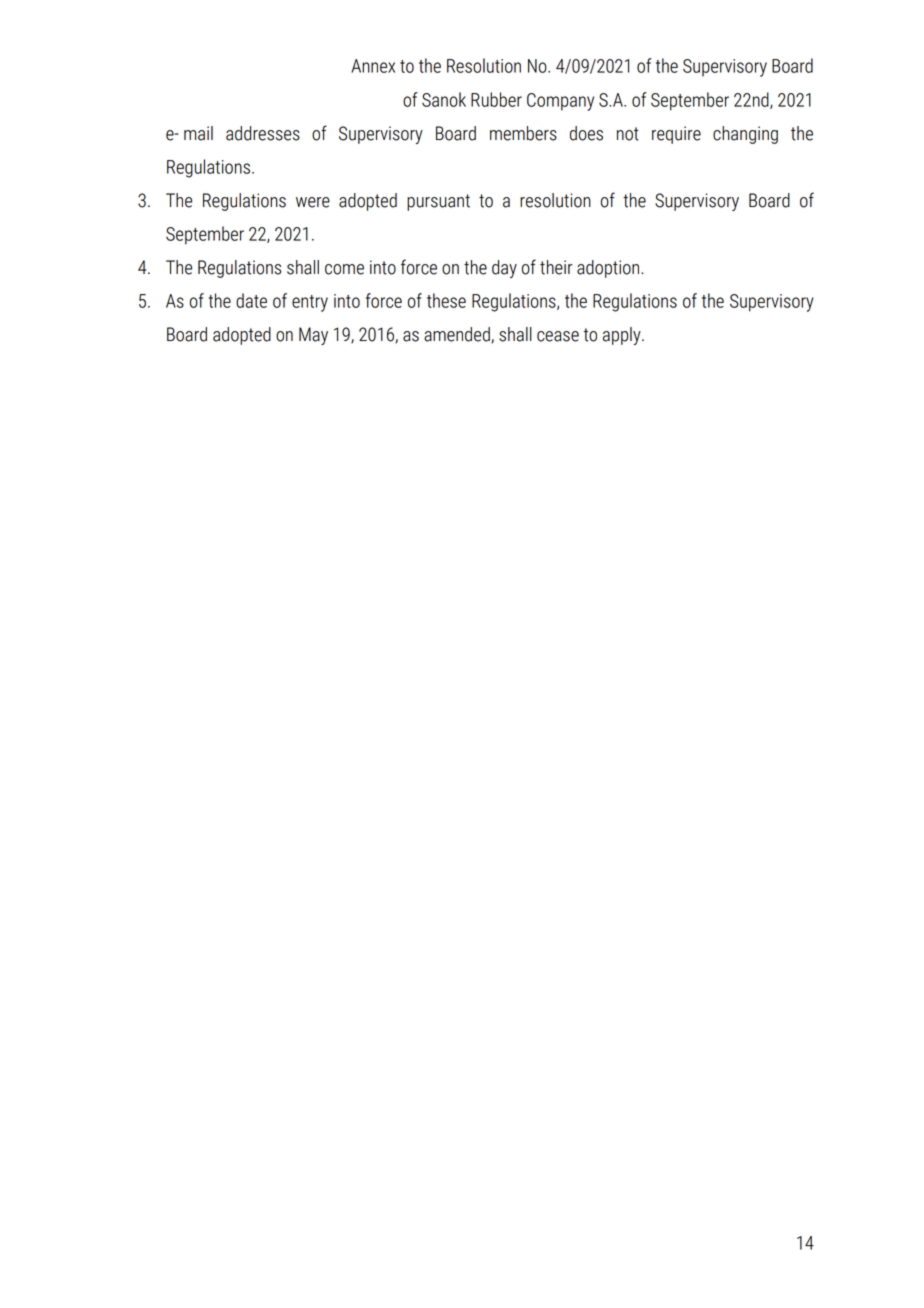 Image resolution: width=924 pixels, height=1308 pixels. What do you see at coordinates (458, 335) in the page?
I see `amended` at bounding box center [458, 335].
